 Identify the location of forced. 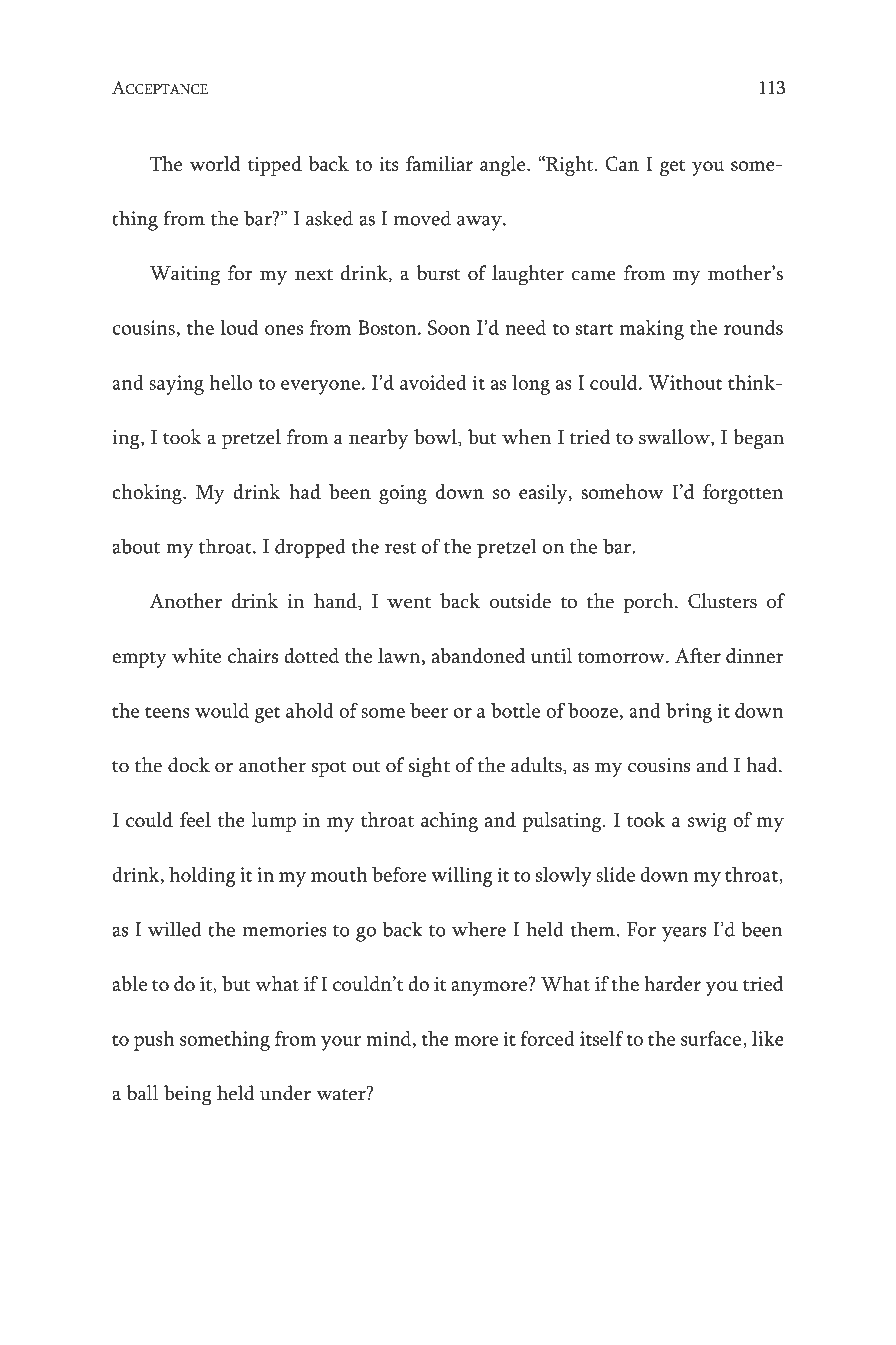
(548, 1038).
